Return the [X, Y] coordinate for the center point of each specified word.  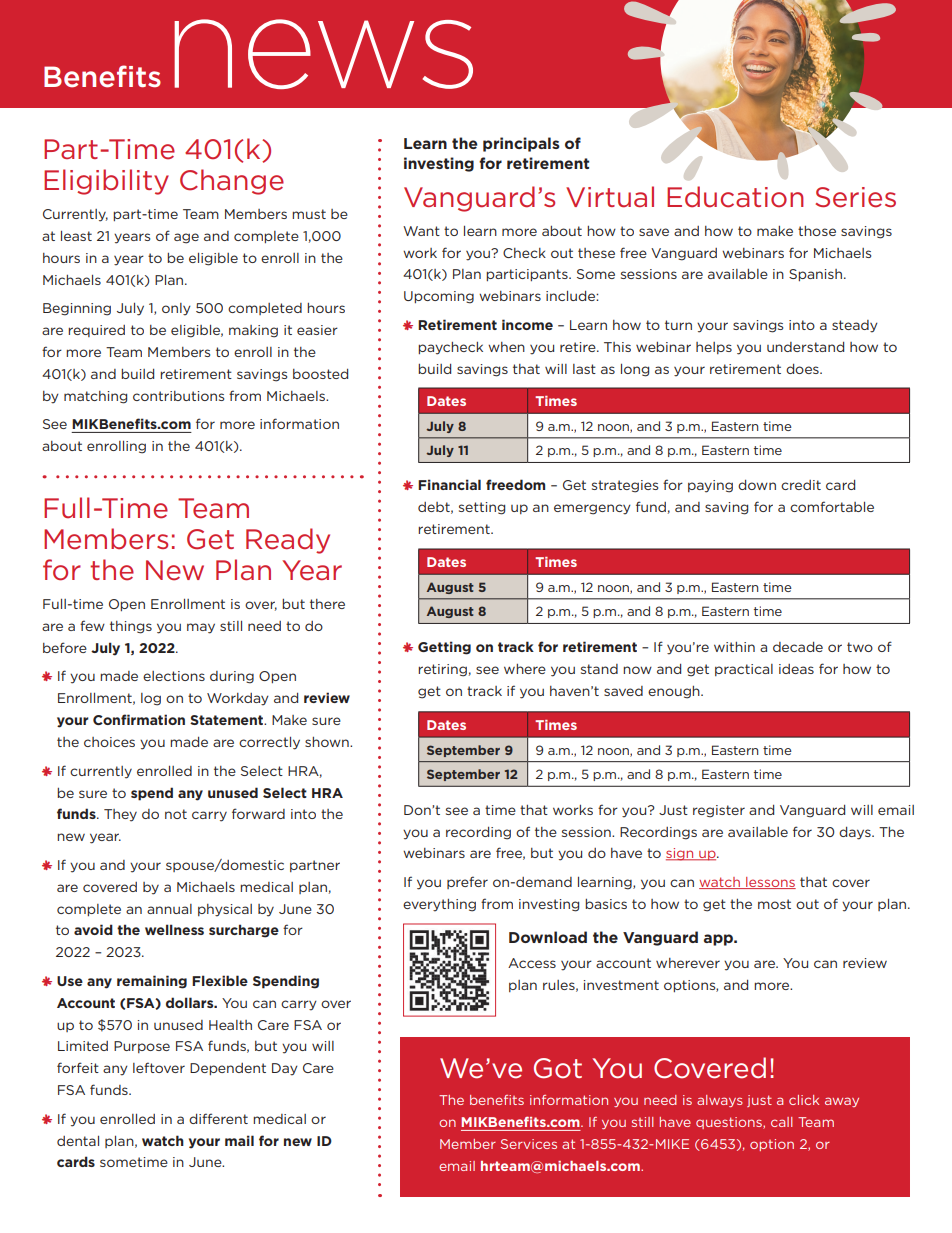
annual [169, 909]
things [131, 627]
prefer [467, 882]
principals [521, 144]
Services [529, 1144]
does [803, 369]
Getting [444, 648]
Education [735, 197]
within [734, 647]
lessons [770, 883]
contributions [178, 396]
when [506, 347]
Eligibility [106, 182]
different [218, 1118]
